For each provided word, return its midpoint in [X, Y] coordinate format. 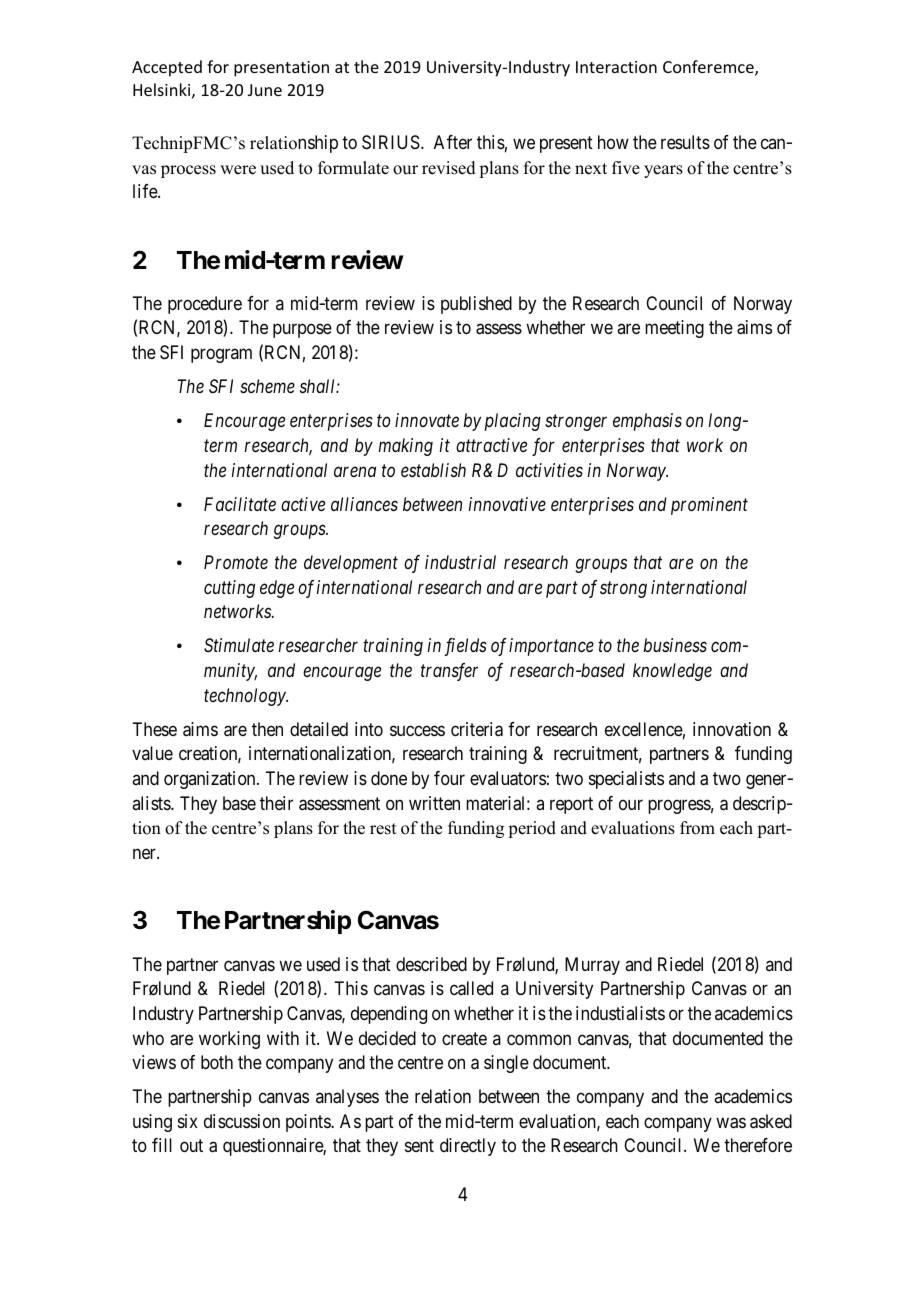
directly [468, 1147]
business [675, 645]
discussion [242, 1121]
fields [466, 647]
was [731, 1123]
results [685, 142]
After [453, 142]
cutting [229, 589]
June [265, 90]
